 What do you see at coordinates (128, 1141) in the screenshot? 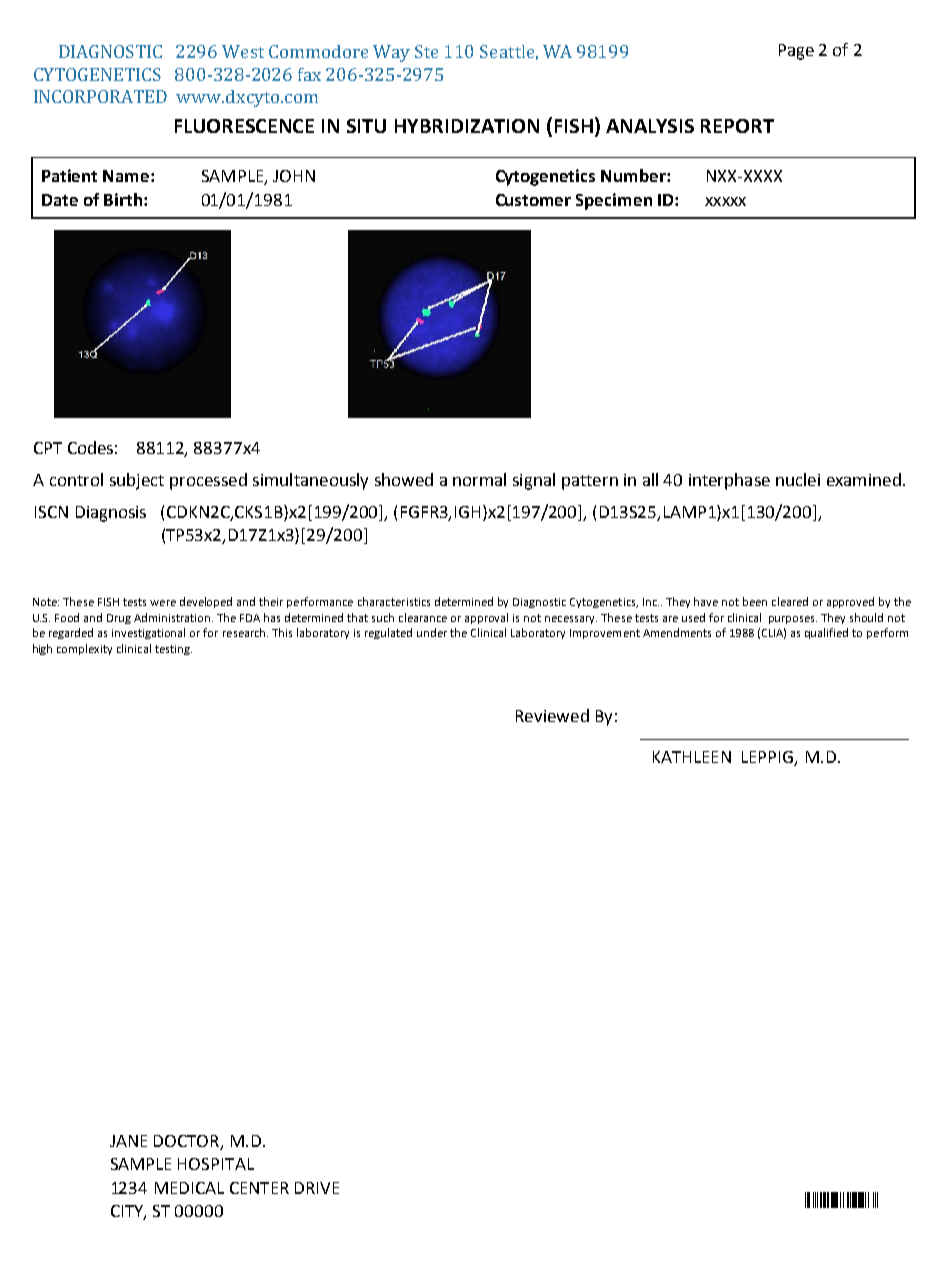
I see `JANE` at bounding box center [128, 1141].
